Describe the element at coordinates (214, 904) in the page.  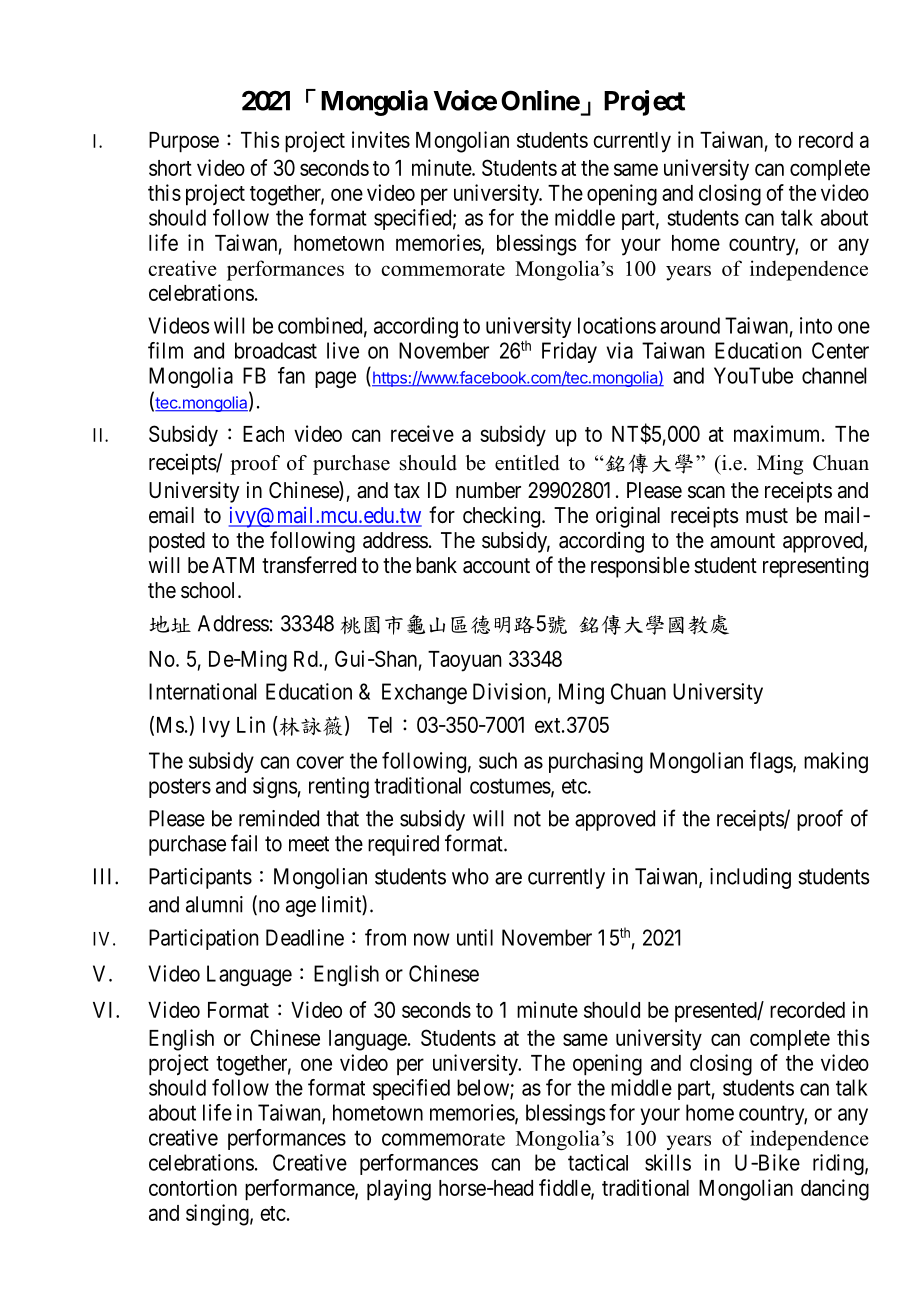
I see `alumni` at that location.
